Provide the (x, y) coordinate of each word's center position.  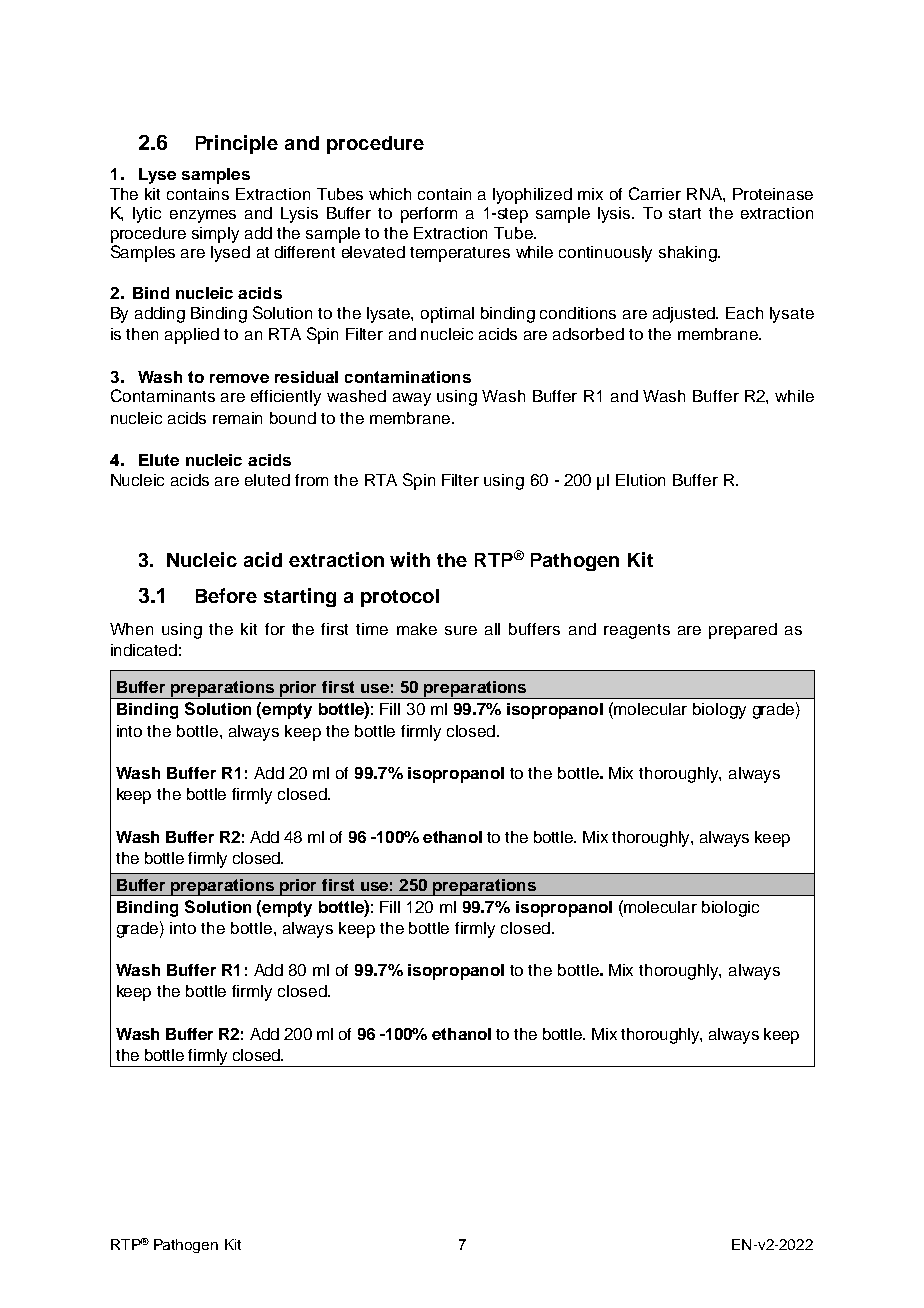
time (372, 629)
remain (237, 418)
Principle (237, 144)
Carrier (655, 193)
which (390, 194)
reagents (637, 631)
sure (461, 630)
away (412, 399)
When (131, 629)
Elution (640, 480)
